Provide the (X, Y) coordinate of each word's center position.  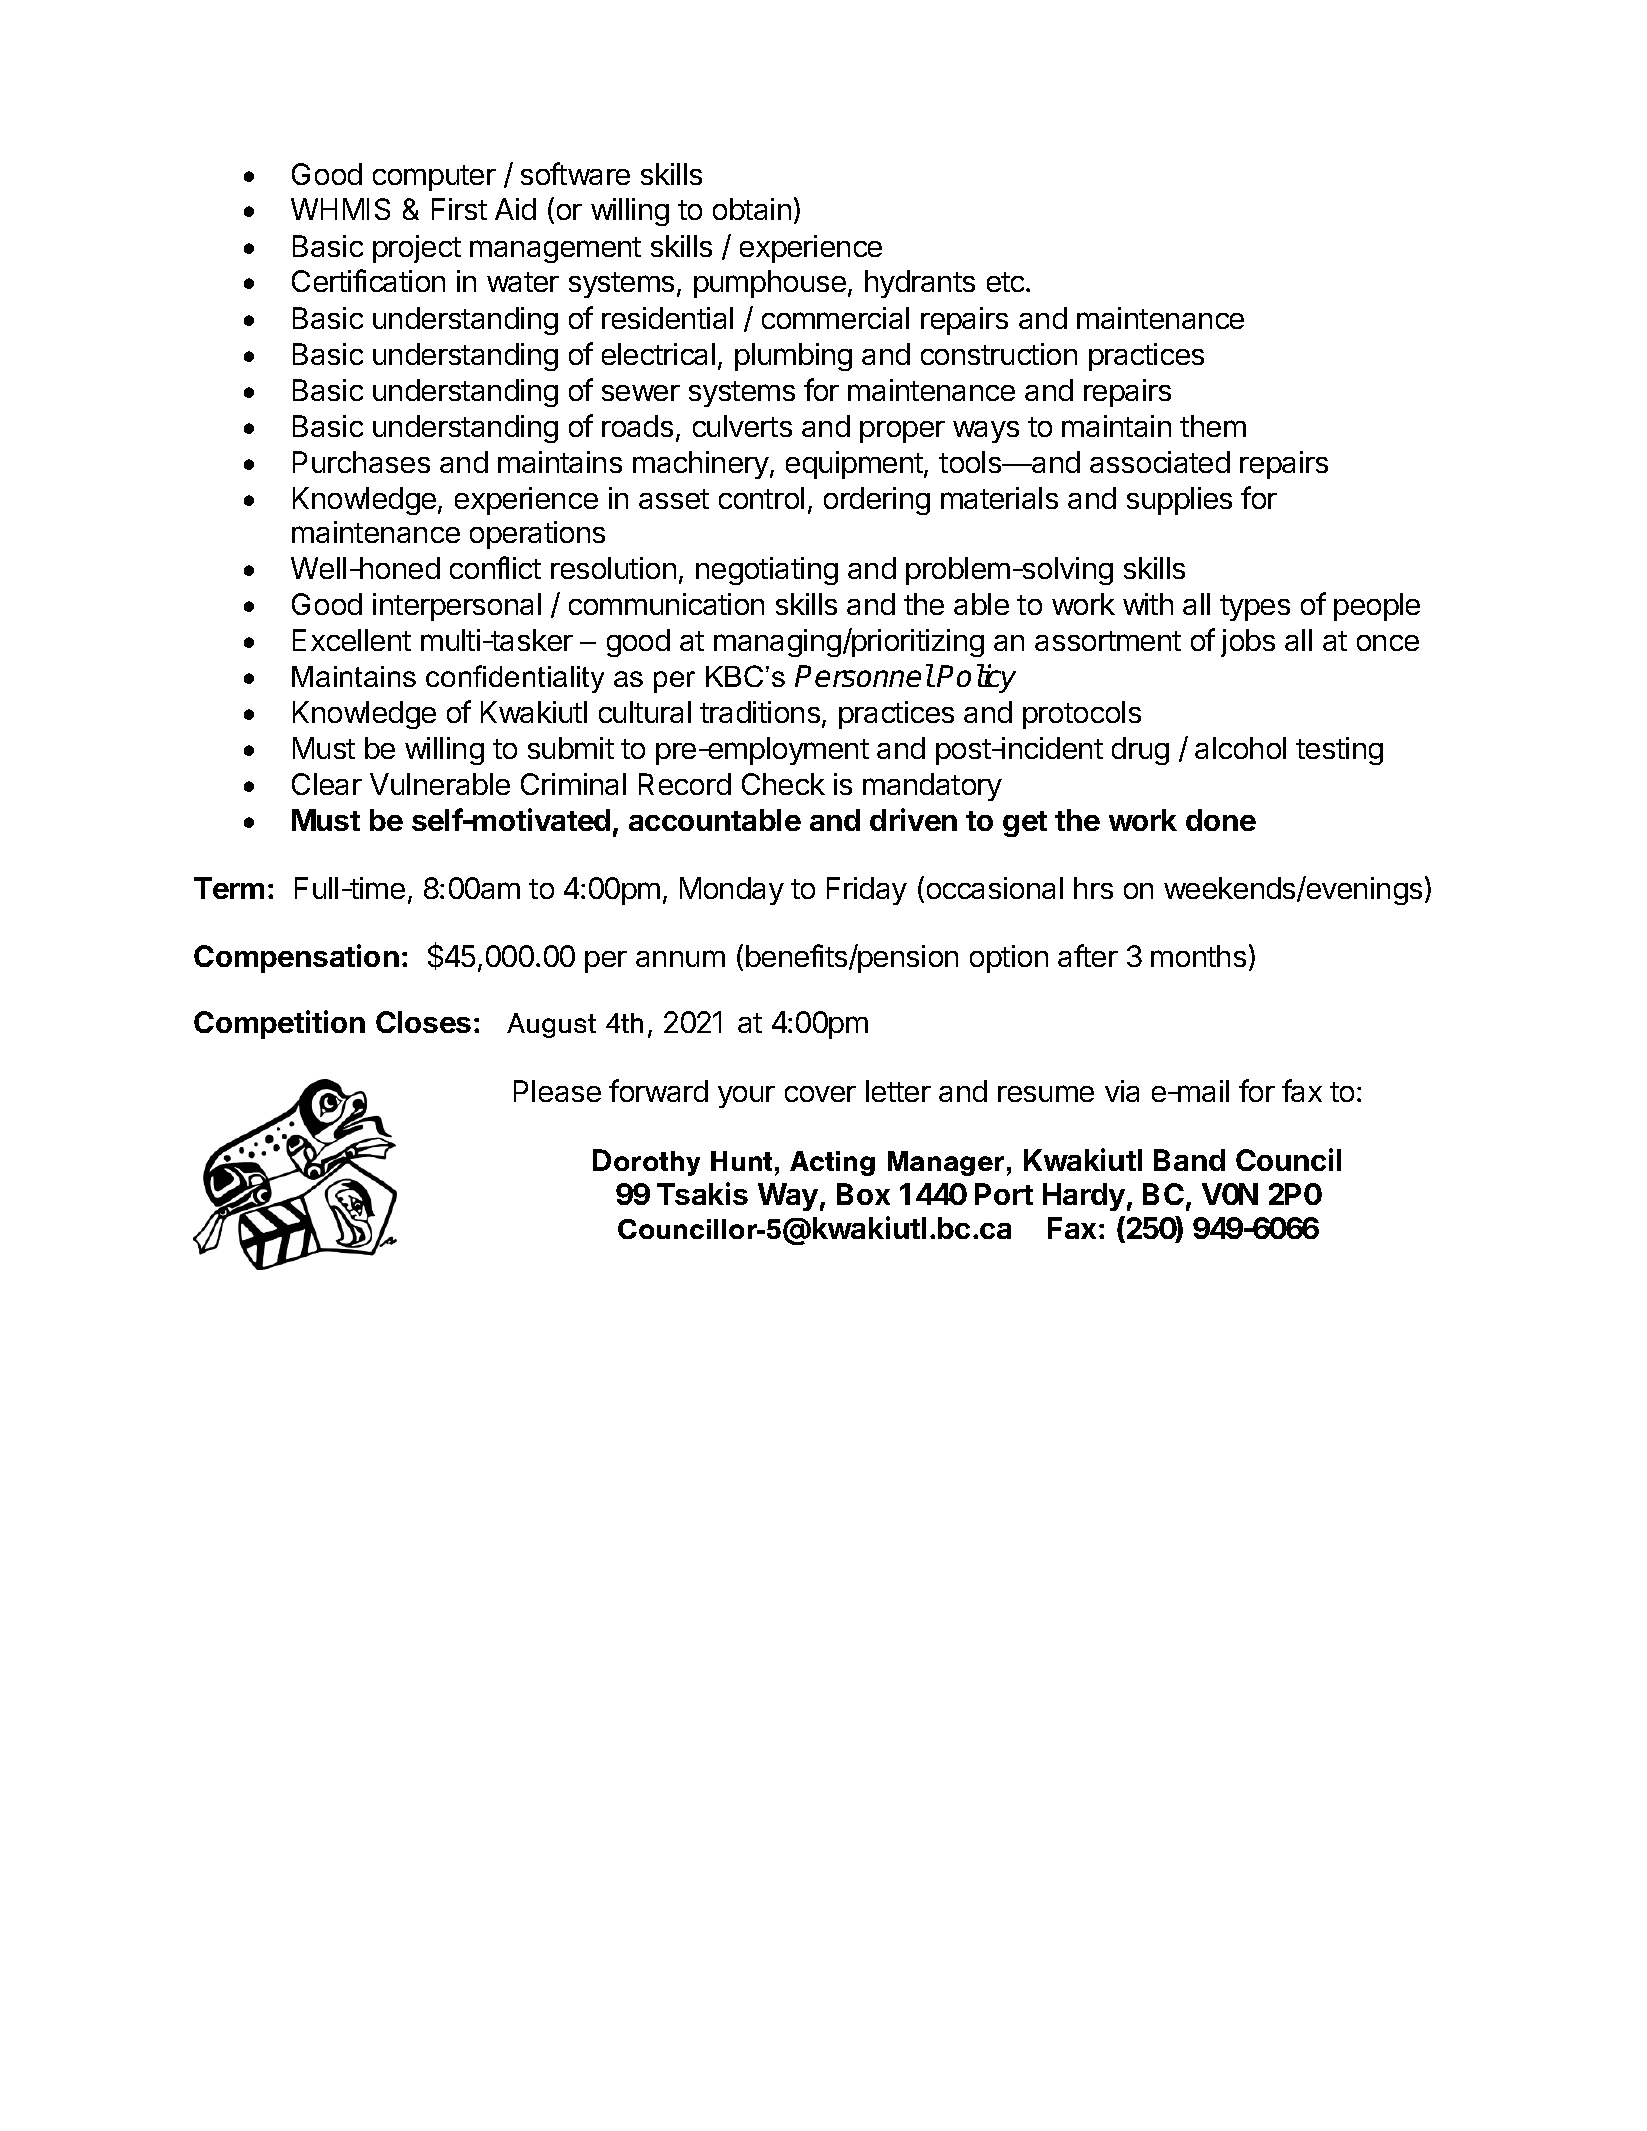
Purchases (361, 462)
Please (557, 1091)
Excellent (352, 640)
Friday (867, 891)
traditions (760, 712)
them (1213, 426)
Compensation (296, 958)
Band (1189, 1160)
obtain (752, 209)
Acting (832, 1163)
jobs (1248, 643)
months (1198, 956)
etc (1007, 282)
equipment (855, 465)
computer (434, 178)
